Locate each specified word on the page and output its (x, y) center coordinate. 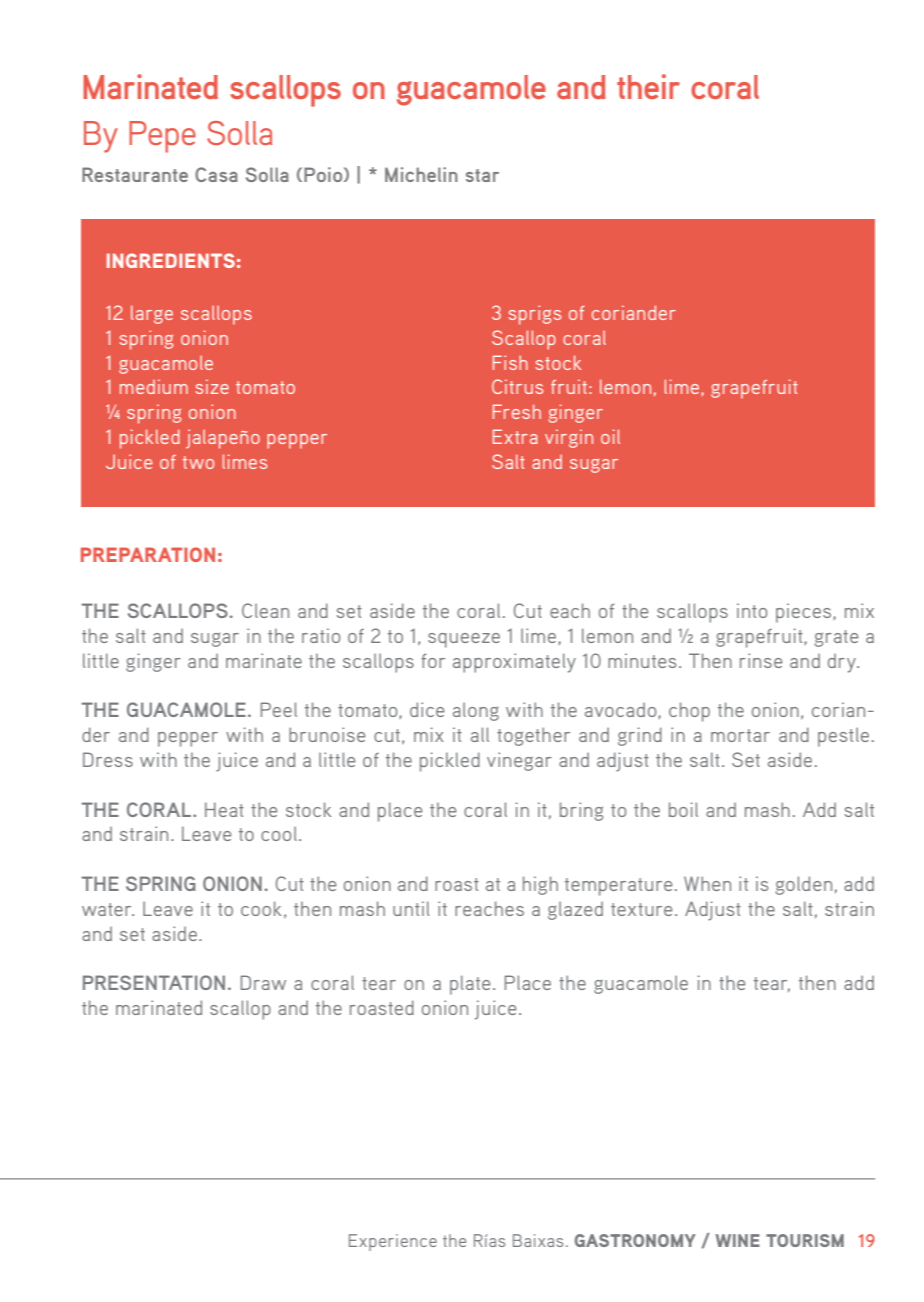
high (540, 885)
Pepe (162, 137)
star (482, 175)
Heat (224, 809)
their (648, 86)
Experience (393, 1242)
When (707, 883)
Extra (515, 436)
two (198, 462)
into (752, 610)
